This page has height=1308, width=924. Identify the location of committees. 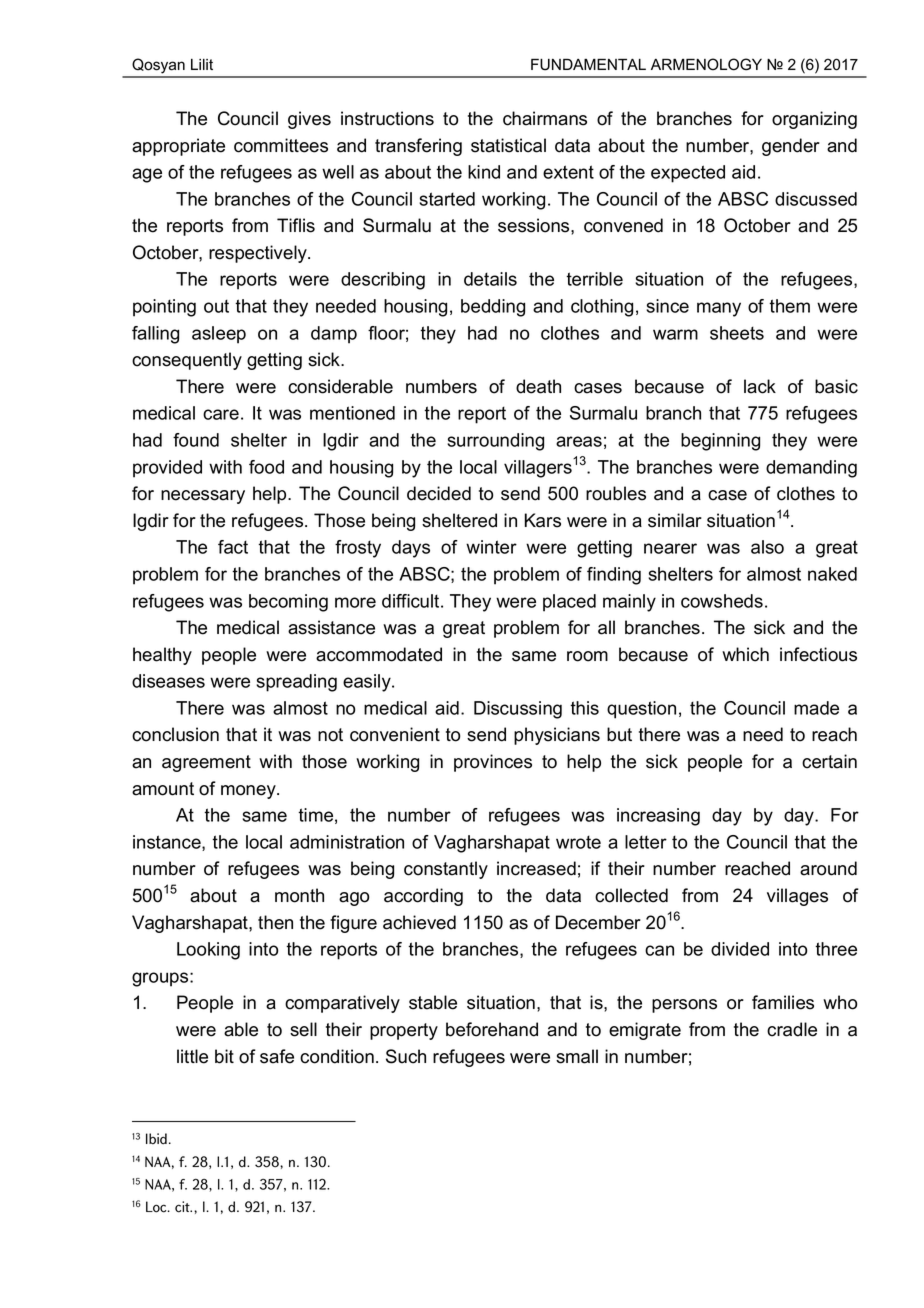
(281, 145).
